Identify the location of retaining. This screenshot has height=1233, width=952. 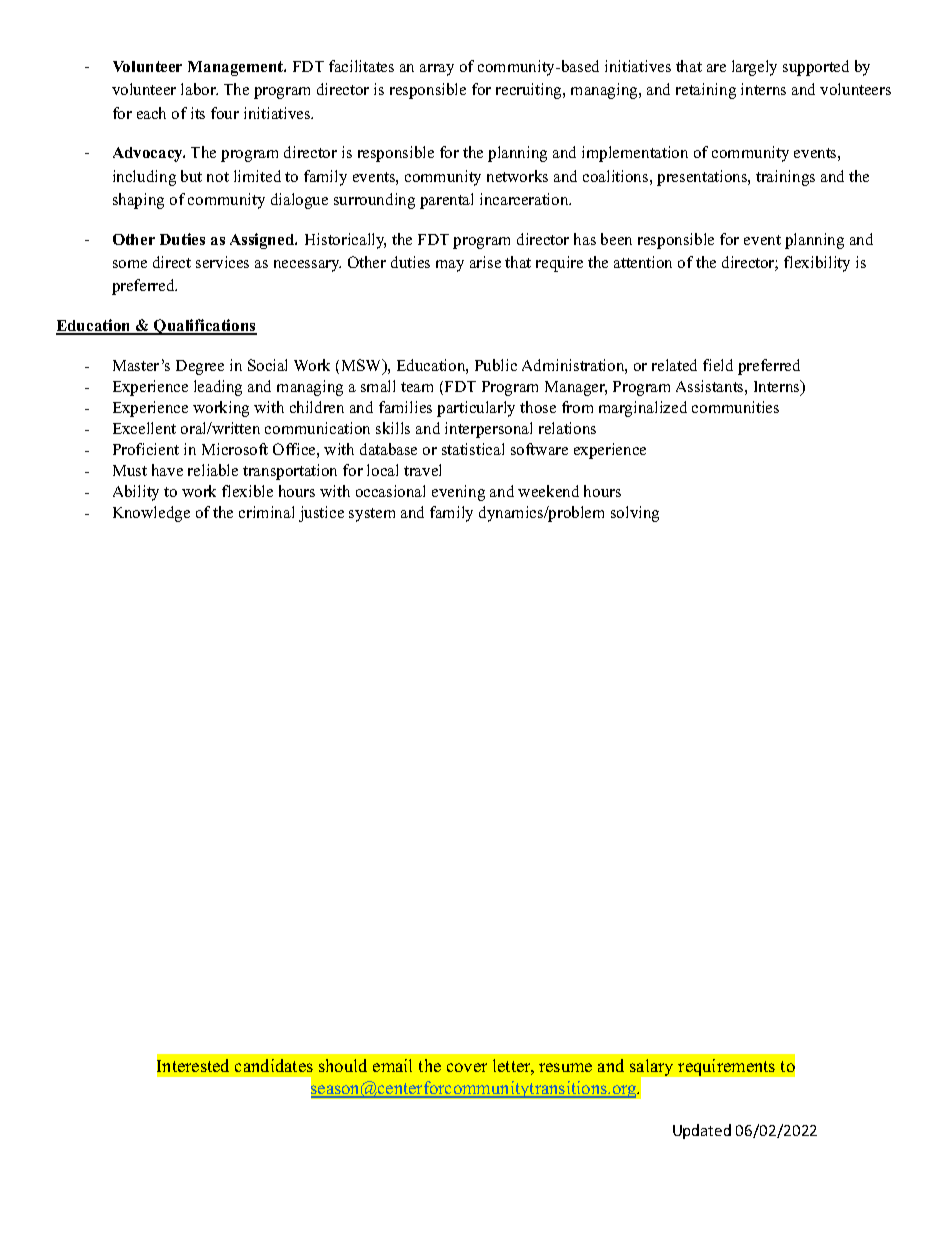
(706, 91).
